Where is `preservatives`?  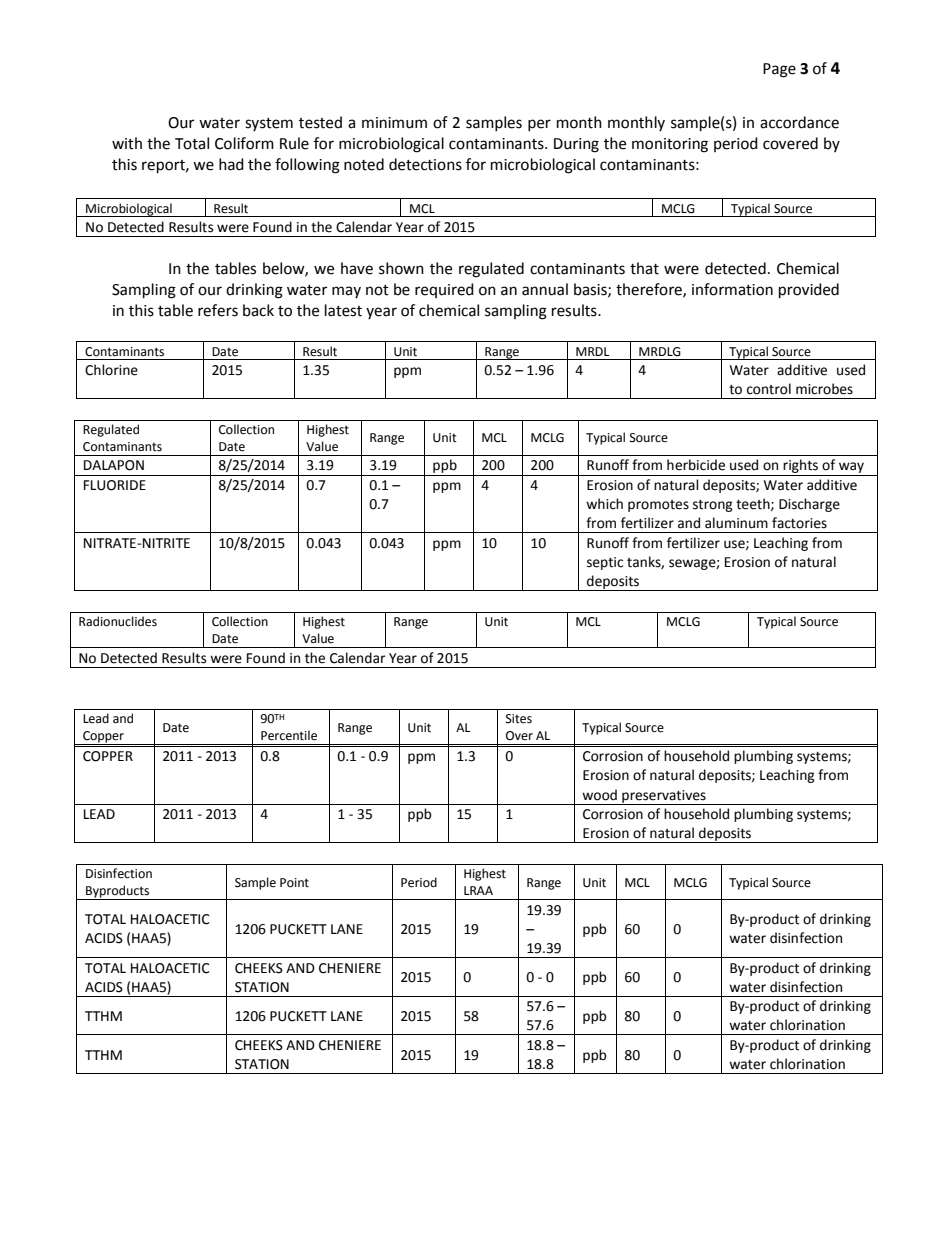 preservatives is located at coordinates (664, 797).
